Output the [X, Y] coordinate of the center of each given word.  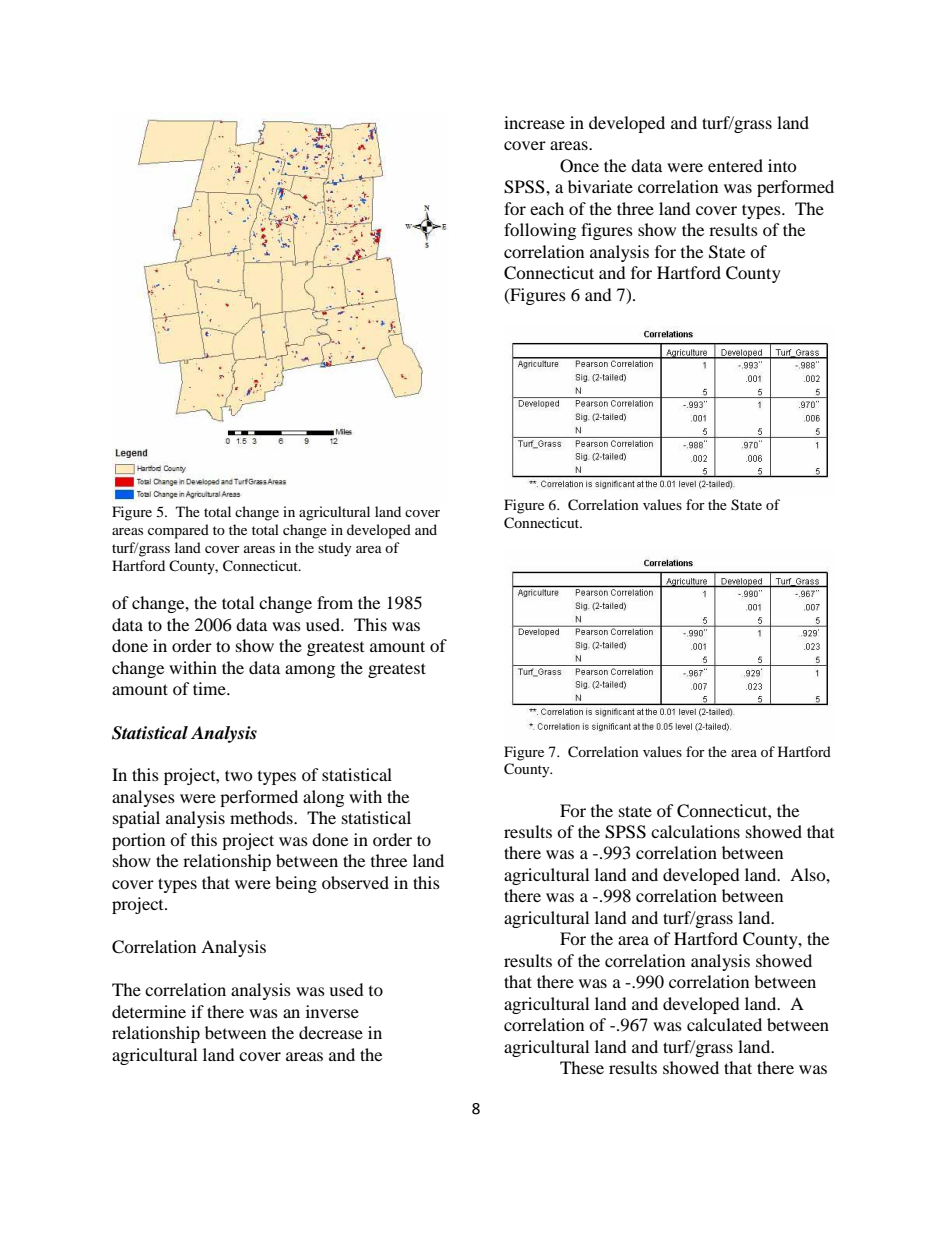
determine [149, 1011]
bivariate [600, 186]
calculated [724, 1024]
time [210, 688]
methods [262, 817]
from [335, 602]
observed [355, 882]
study [335, 549]
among [310, 671]
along [323, 798]
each [547, 208]
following [540, 231]
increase [534, 122]
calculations [695, 831]
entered [735, 165]
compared [178, 531]
